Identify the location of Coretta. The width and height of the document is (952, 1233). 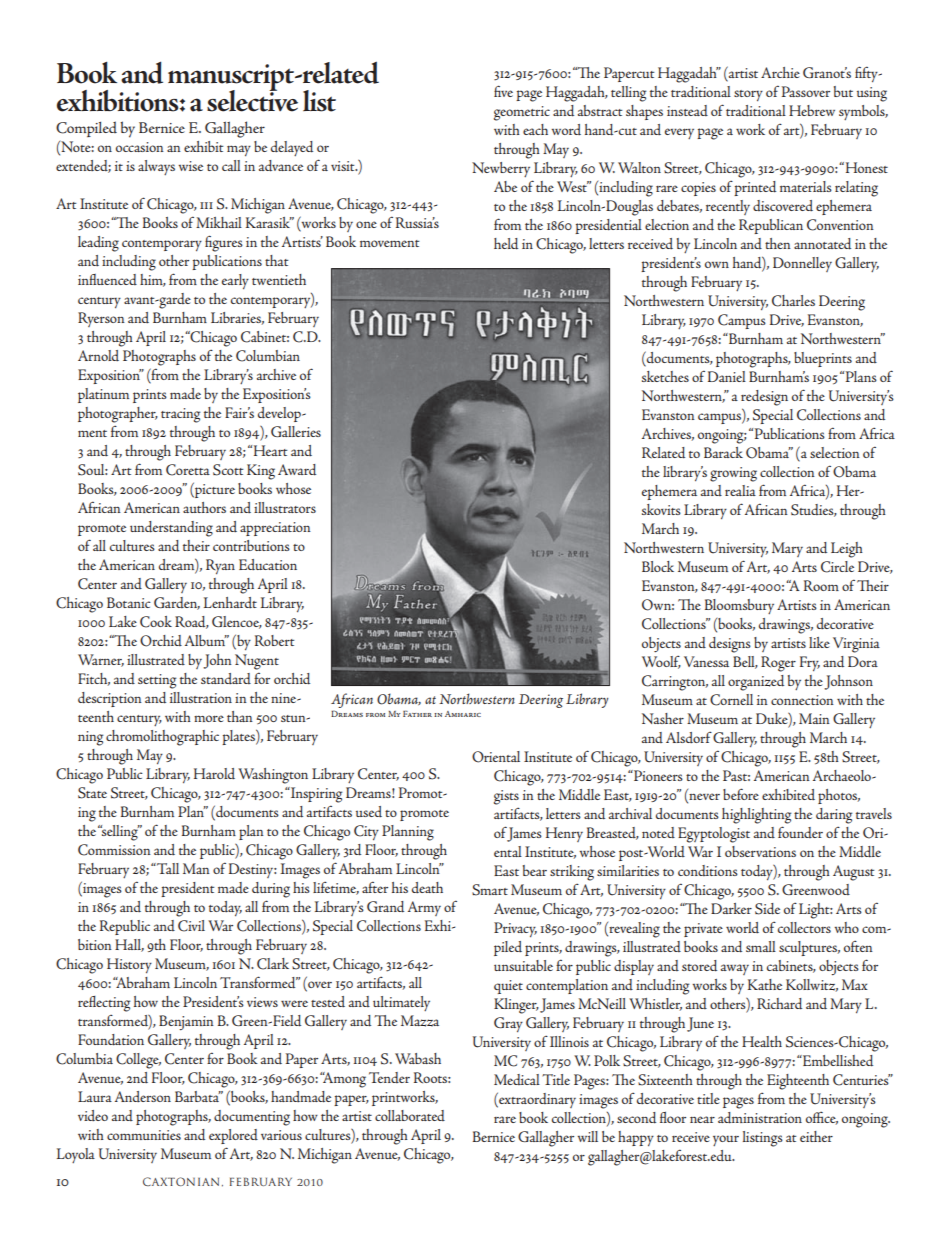
(188, 470).
